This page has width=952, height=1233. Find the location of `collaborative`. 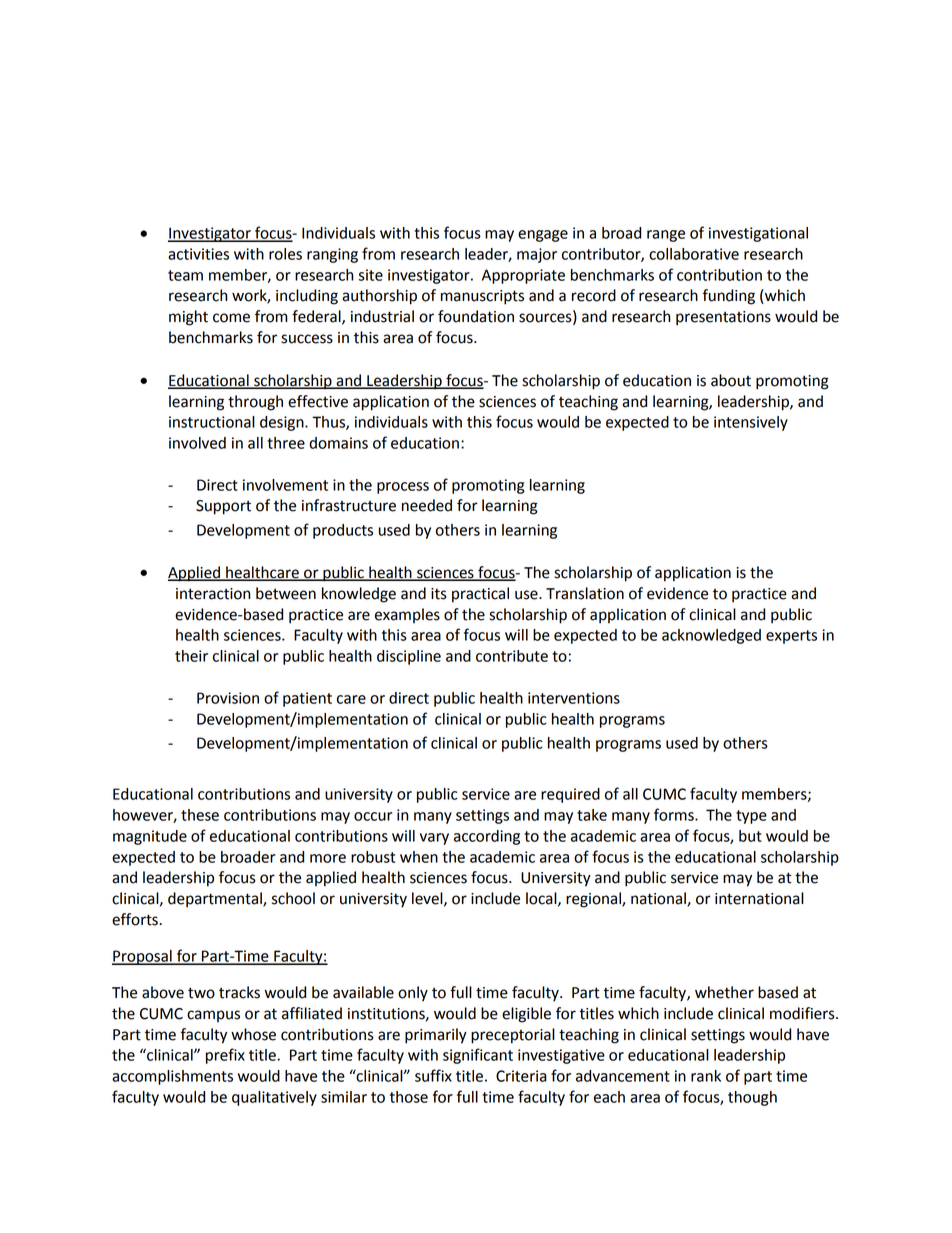

collaborative is located at coordinates (694, 254).
